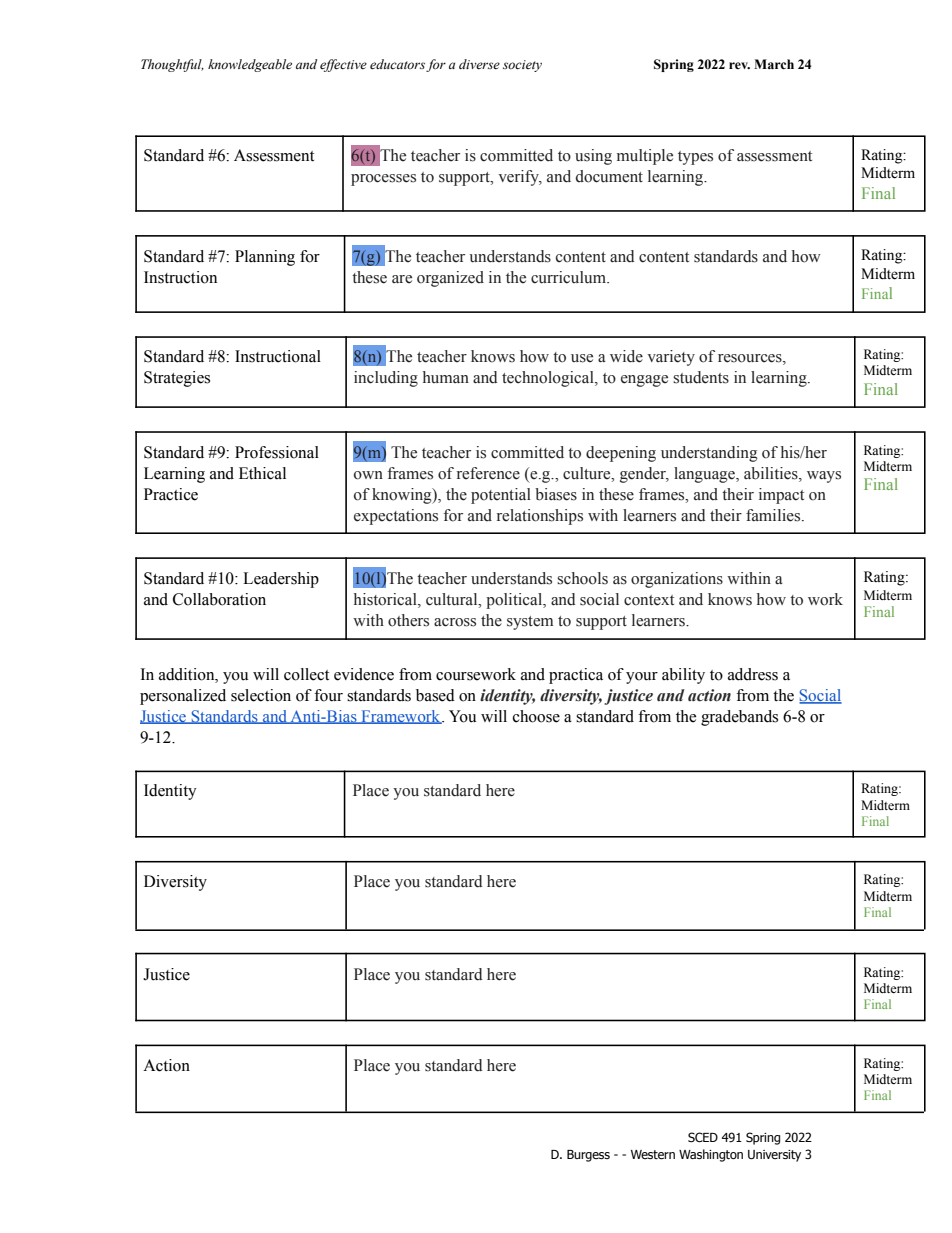  I want to click on March, so click(774, 64).
